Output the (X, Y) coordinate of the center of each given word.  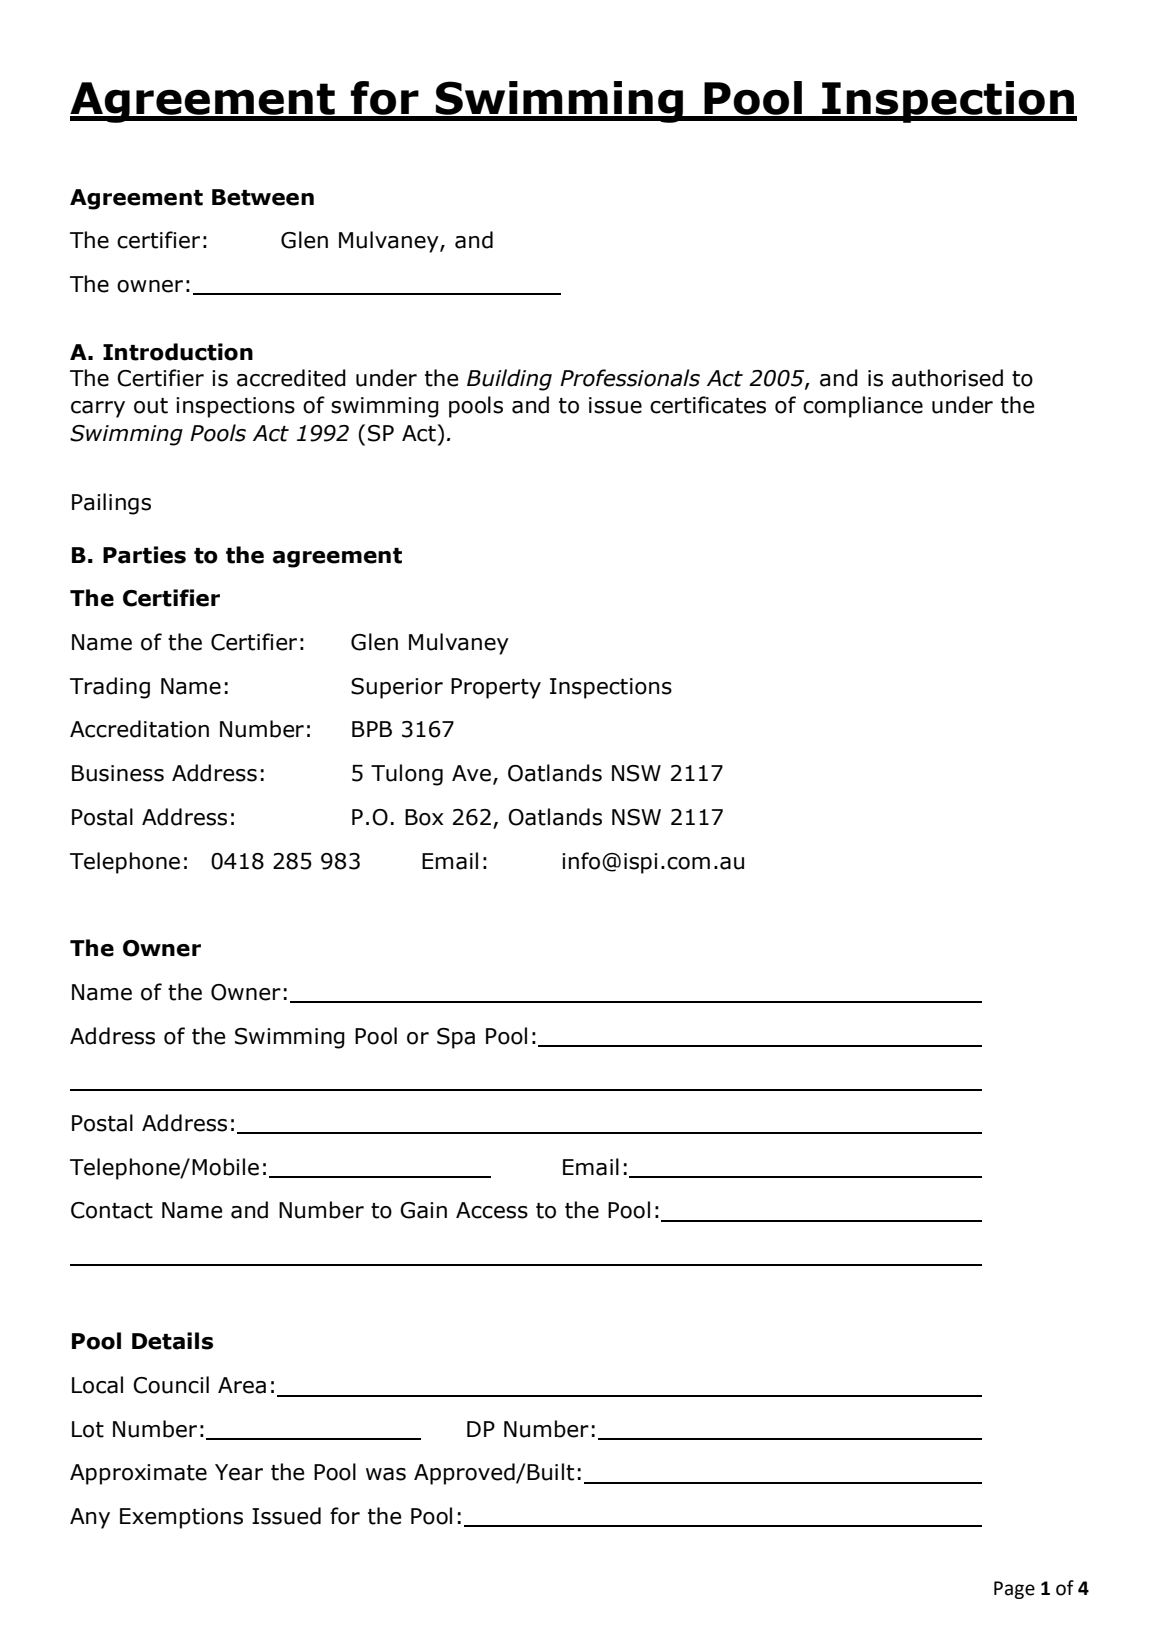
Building (509, 380)
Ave (471, 773)
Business (118, 773)
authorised (947, 378)
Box (424, 817)
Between (263, 197)
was (386, 1474)
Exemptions (181, 1518)
